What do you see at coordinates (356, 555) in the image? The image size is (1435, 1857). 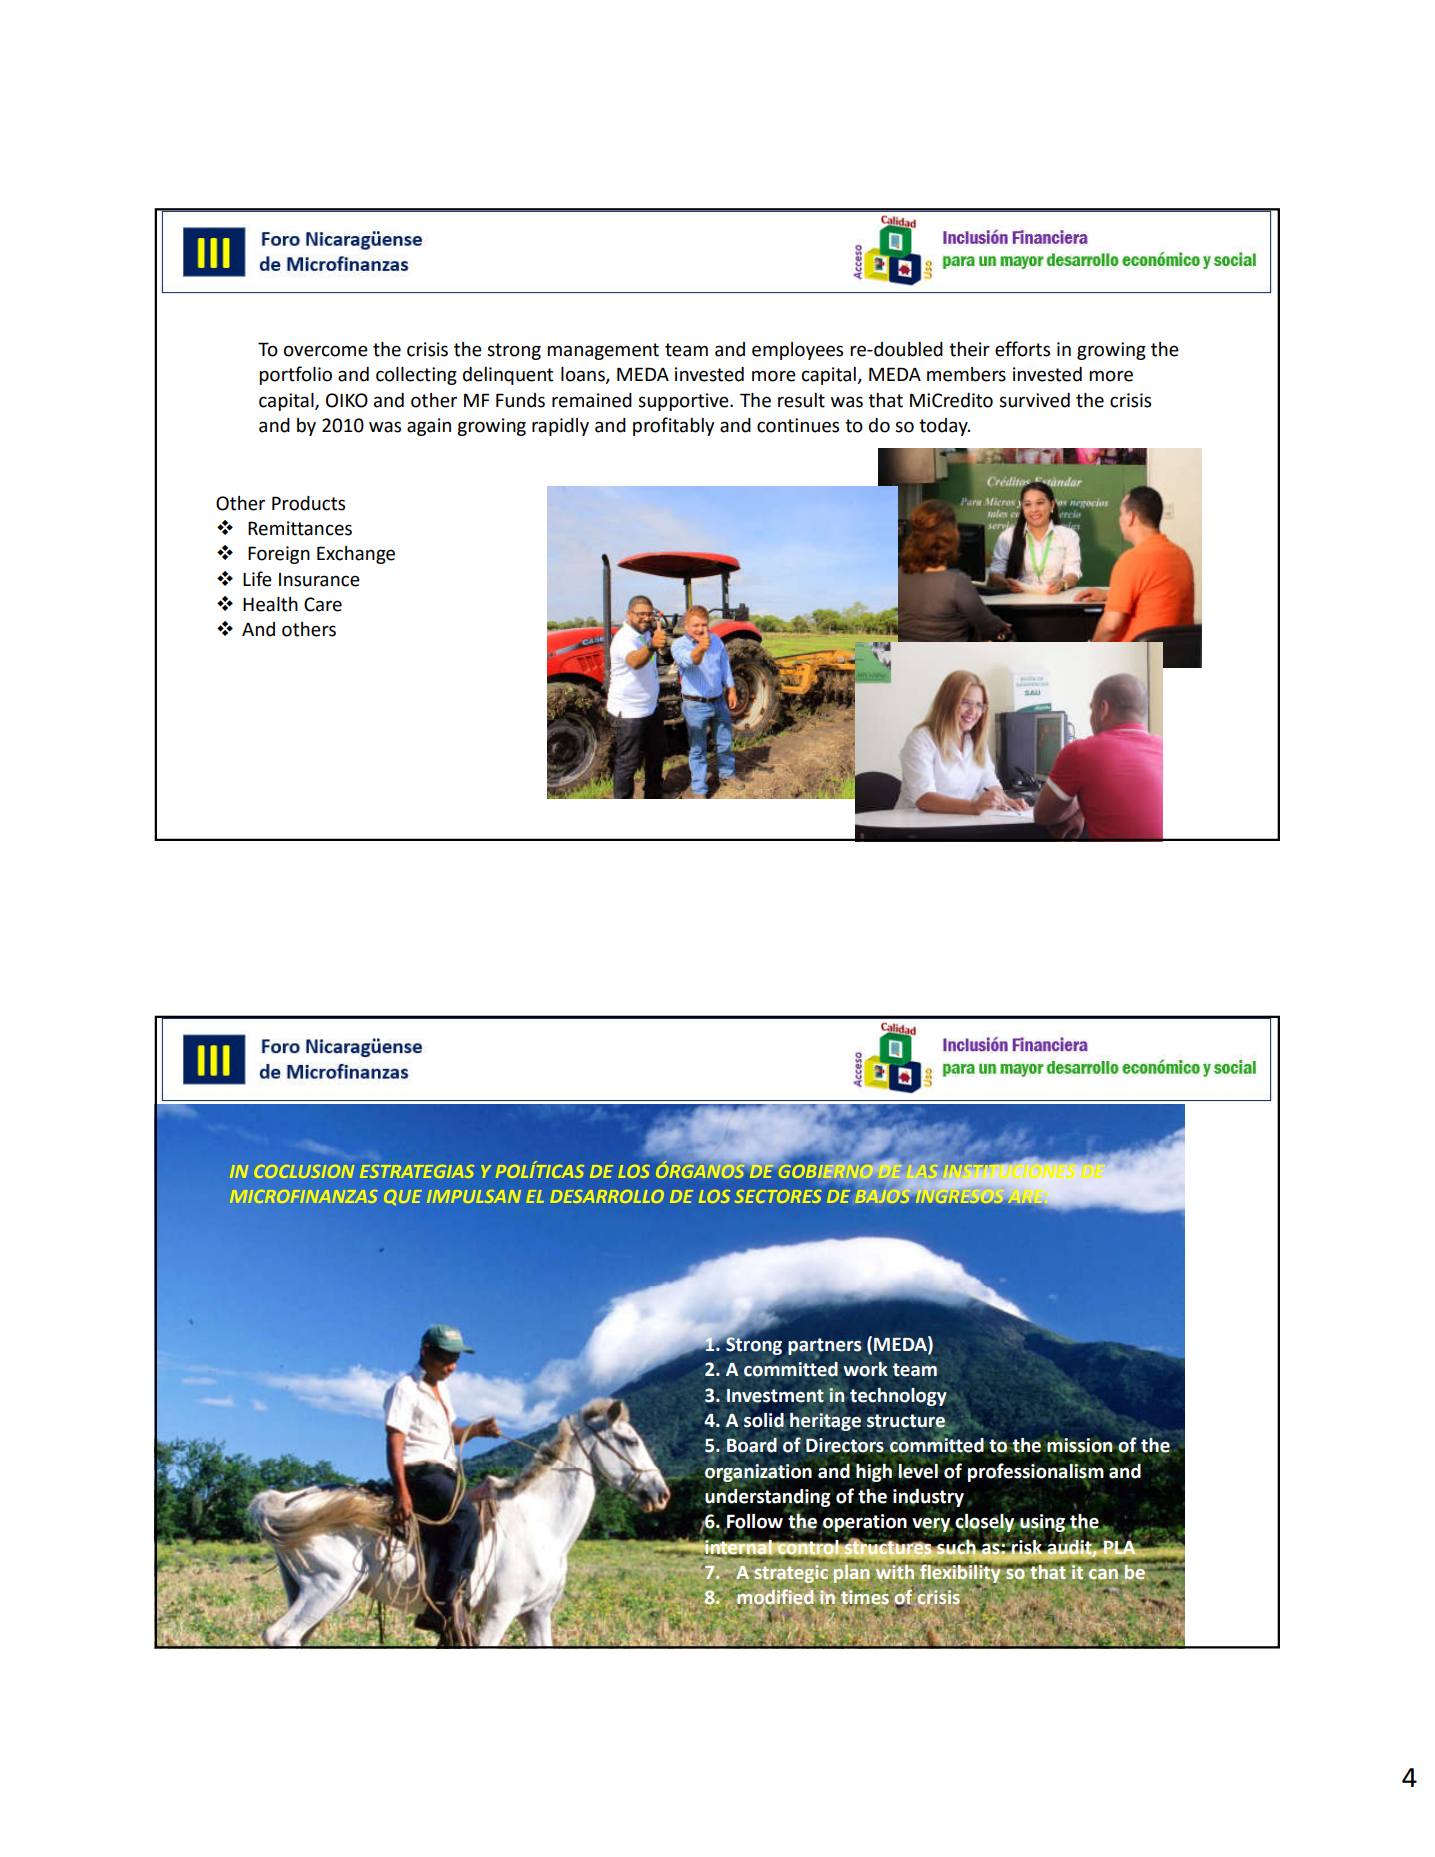 I see `Exchange` at bounding box center [356, 555].
